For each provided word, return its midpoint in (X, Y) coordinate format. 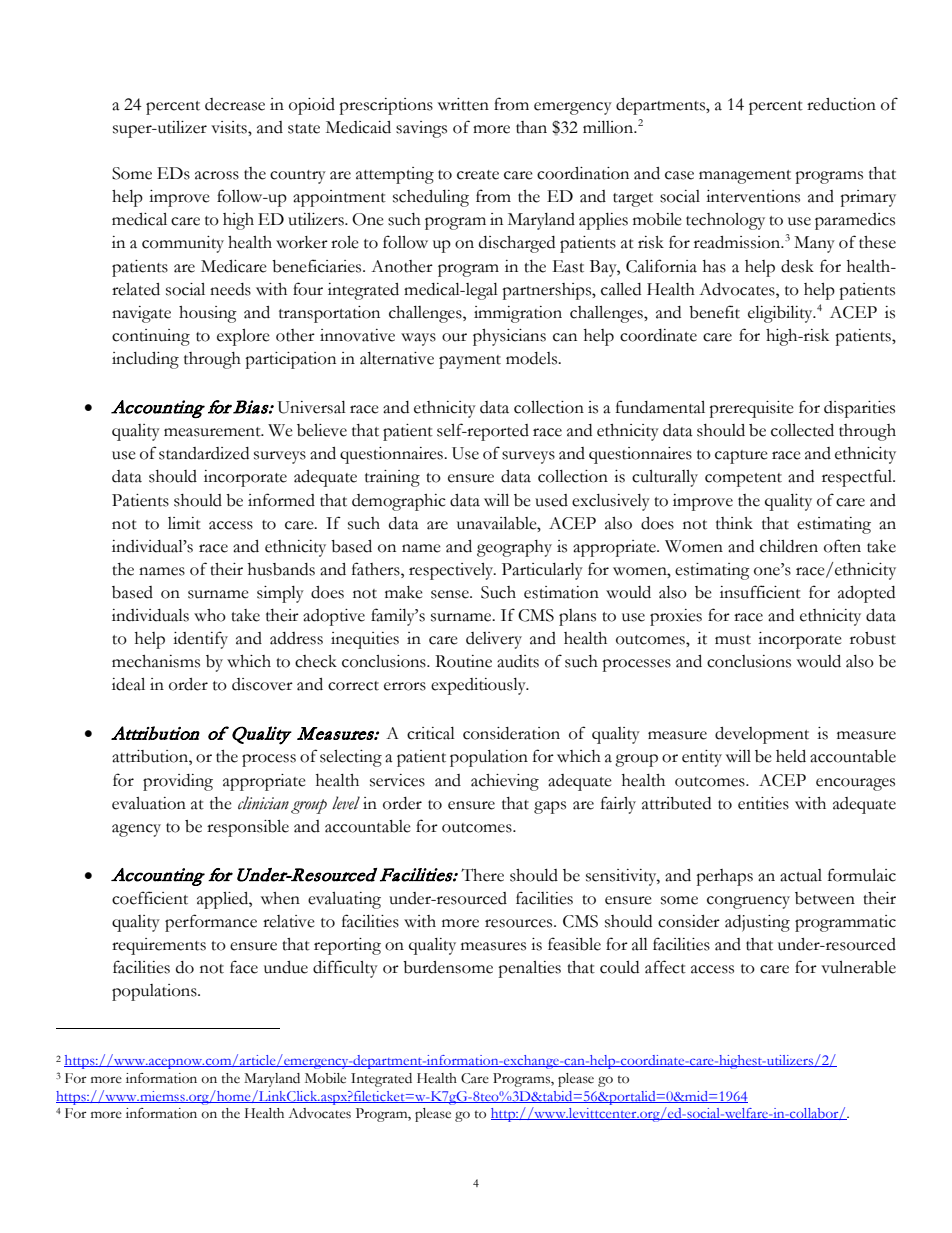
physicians (509, 337)
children (789, 546)
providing (178, 782)
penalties (529, 969)
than (531, 127)
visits (230, 127)
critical (431, 733)
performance (211, 923)
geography (514, 548)
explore (243, 337)
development (762, 735)
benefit (714, 312)
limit (184, 523)
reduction (841, 104)
